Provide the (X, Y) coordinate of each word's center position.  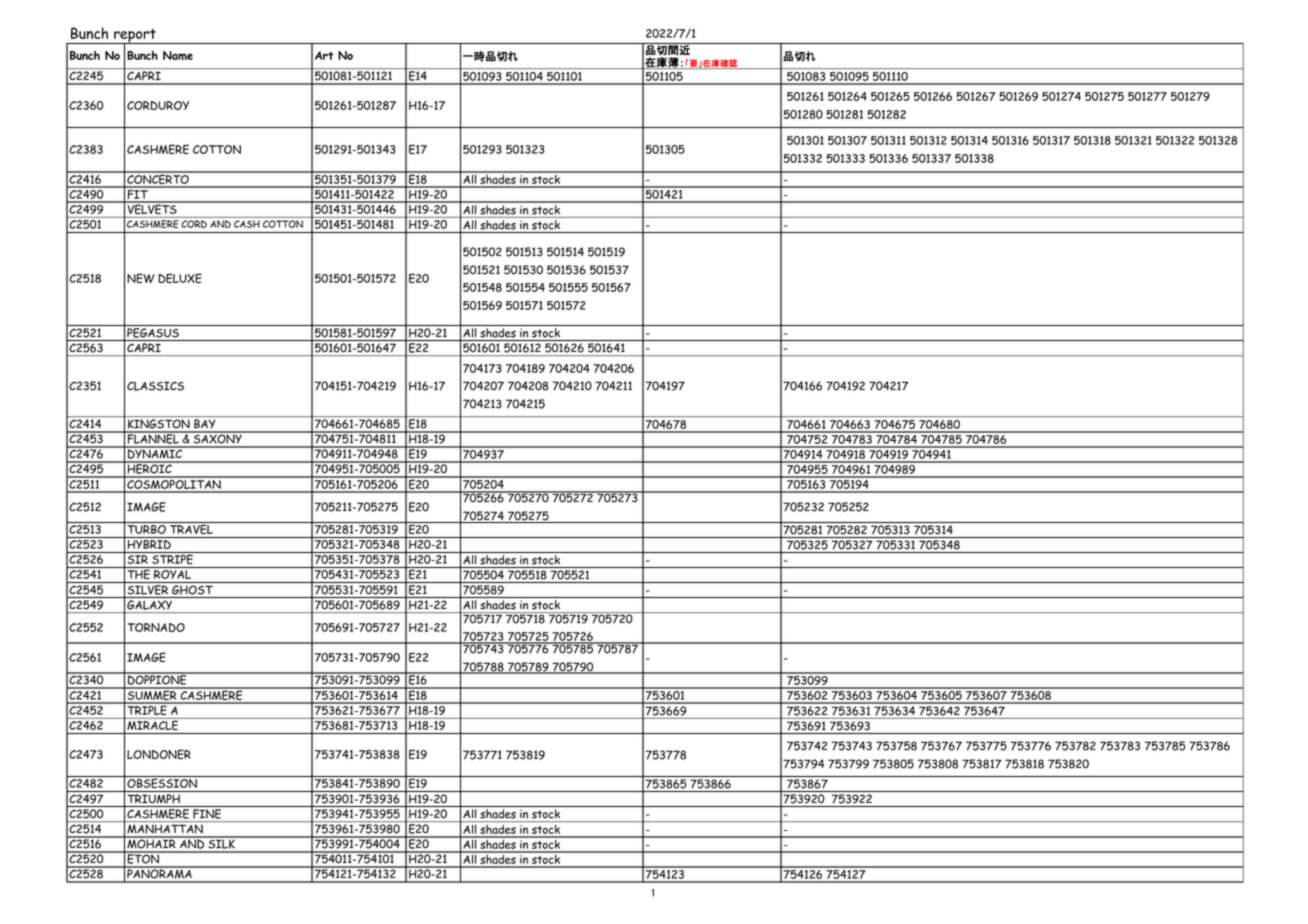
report (135, 37)
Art (324, 55)
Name (178, 55)
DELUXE (180, 278)
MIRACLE (153, 724)
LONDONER (159, 754)
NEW (141, 278)
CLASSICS (155, 386)
